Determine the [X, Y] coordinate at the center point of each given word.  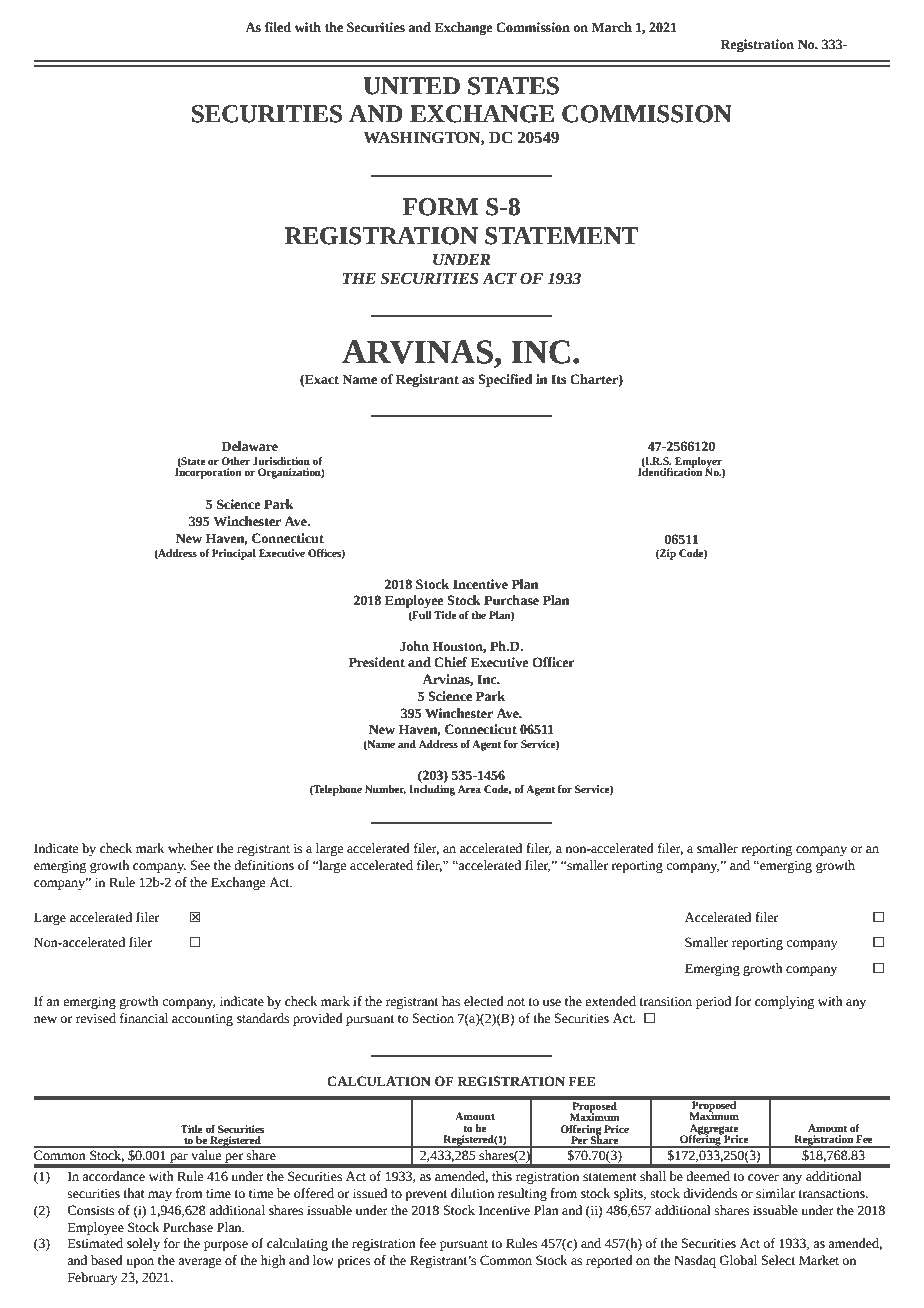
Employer [699, 463]
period [713, 1002]
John [414, 646]
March [612, 27]
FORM [441, 207]
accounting [202, 1019]
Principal [234, 554]
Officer [553, 662]
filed [278, 27]
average [199, 1263]
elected [484, 1001]
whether [190, 848]
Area [469, 789]
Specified [505, 380]
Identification [670, 471]
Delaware [249, 446]
